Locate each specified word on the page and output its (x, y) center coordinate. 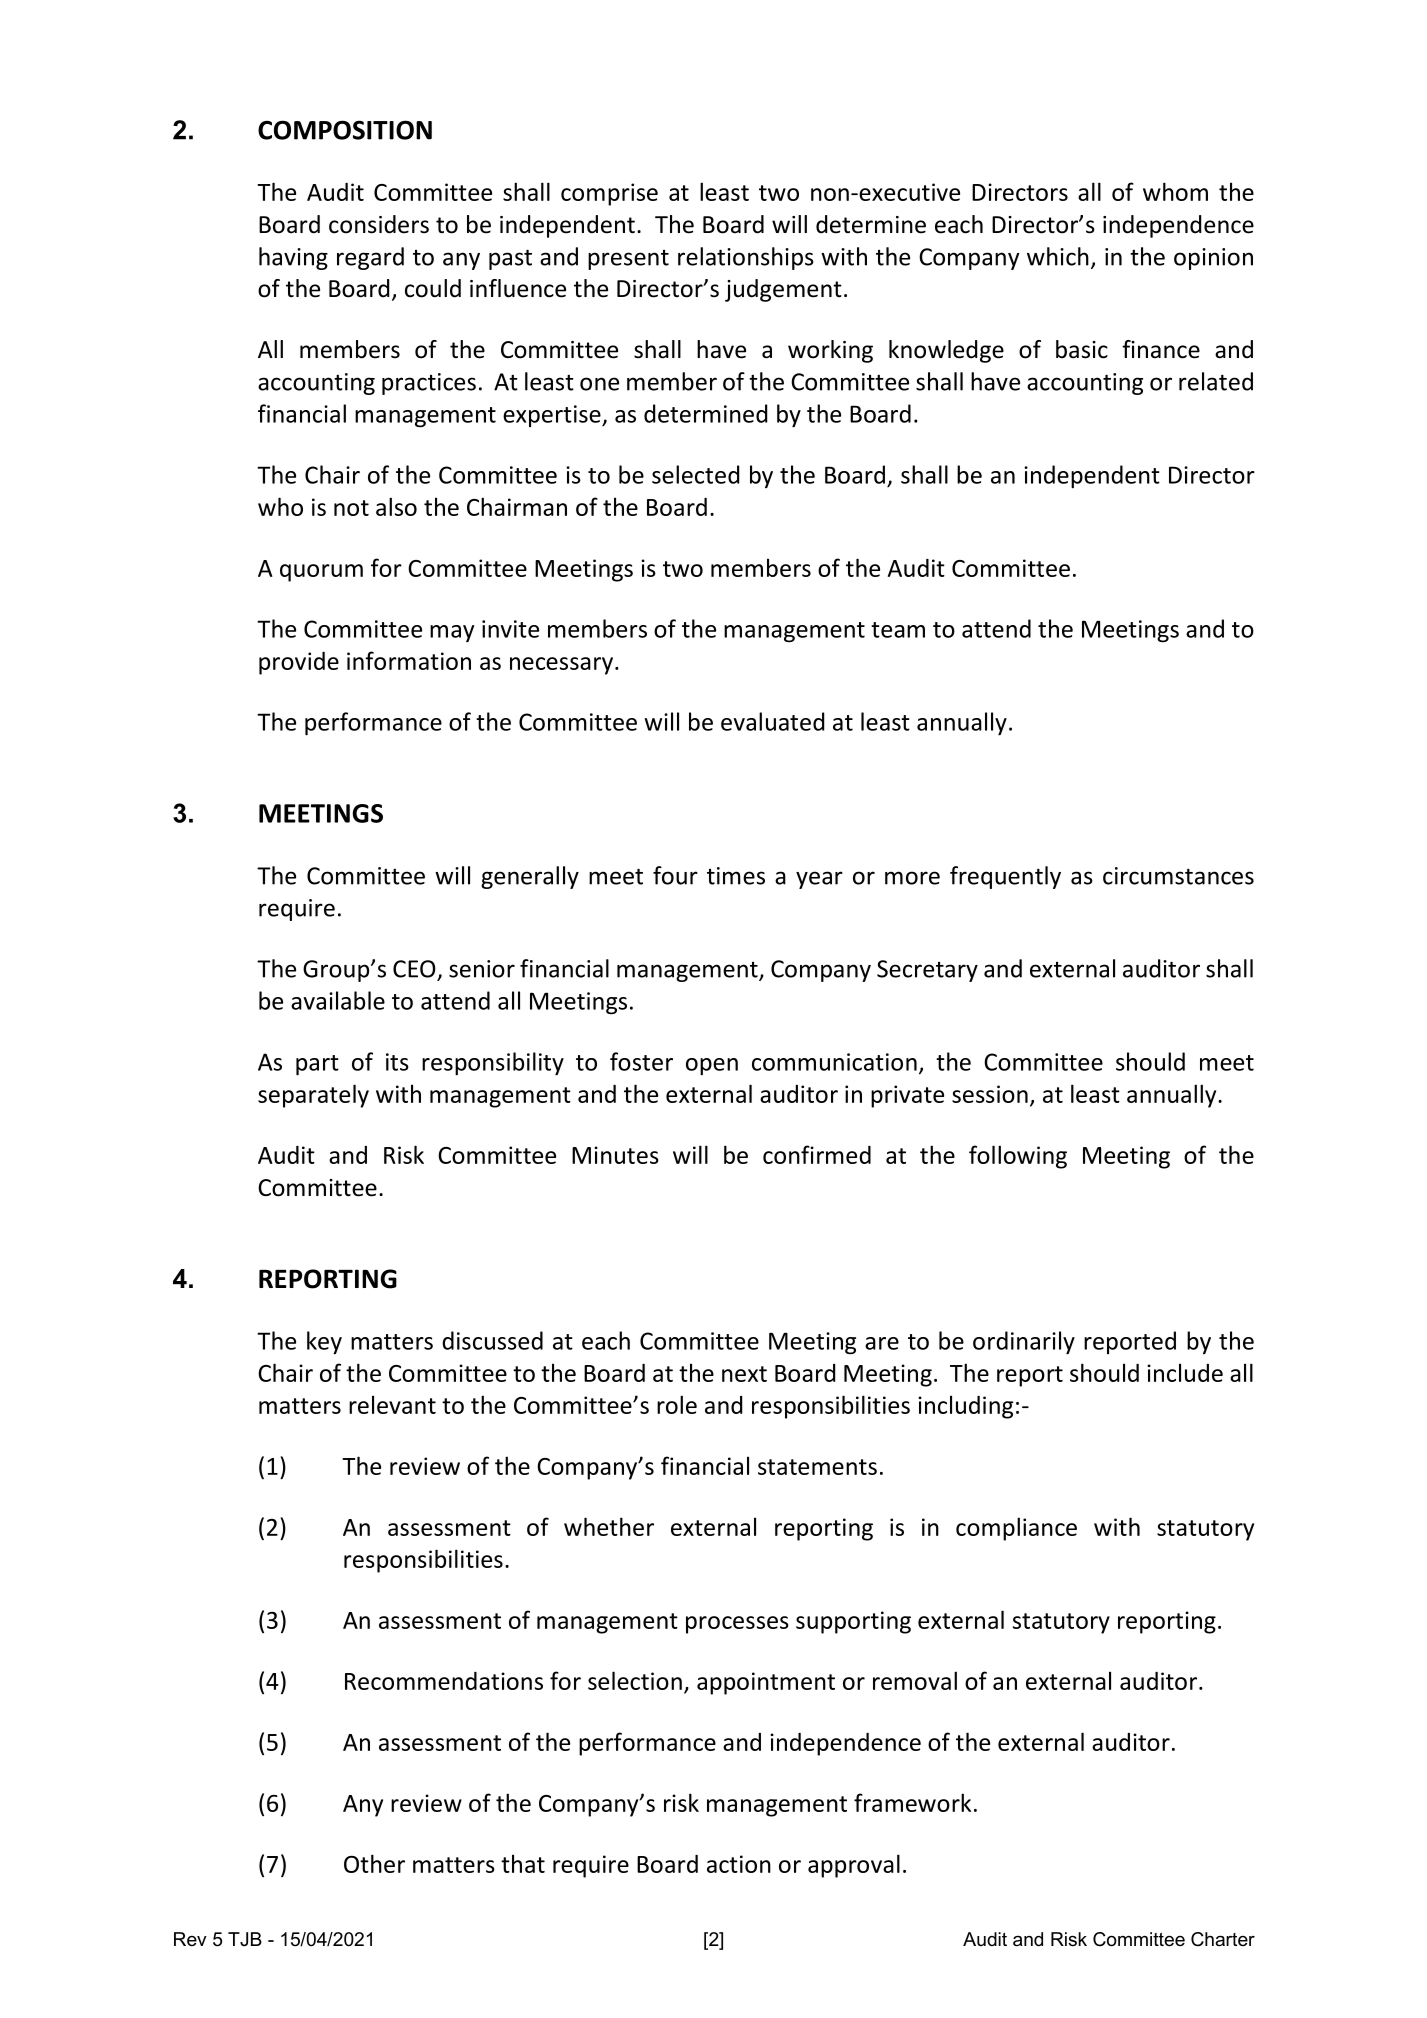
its (397, 1062)
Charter (1223, 1939)
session (990, 1094)
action (739, 1864)
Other (374, 1863)
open (712, 1066)
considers (379, 224)
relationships (746, 258)
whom (1175, 191)
